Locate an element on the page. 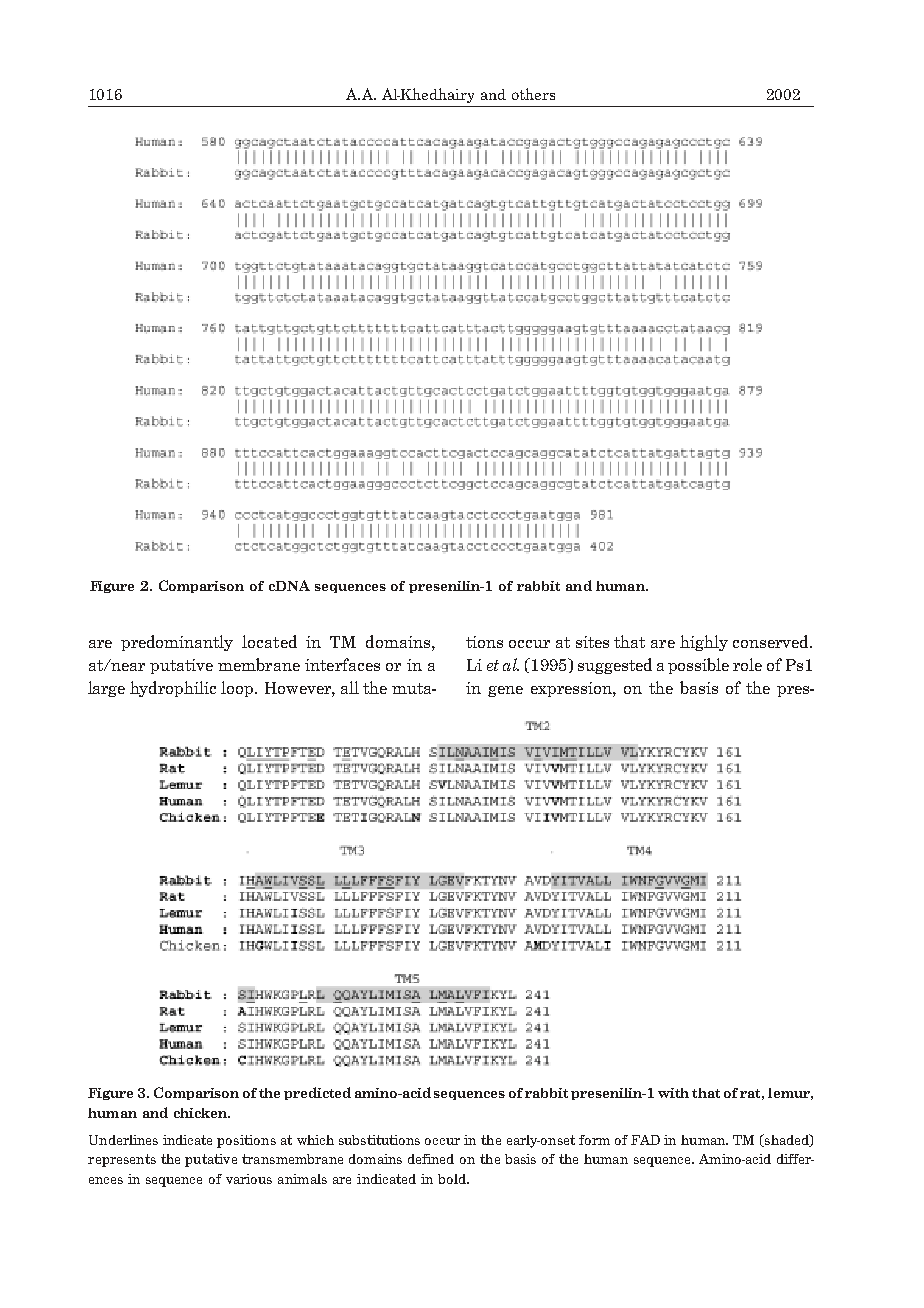 Image resolution: width=924 pixels, height=1308 pixels. defined is located at coordinates (431, 1159).
